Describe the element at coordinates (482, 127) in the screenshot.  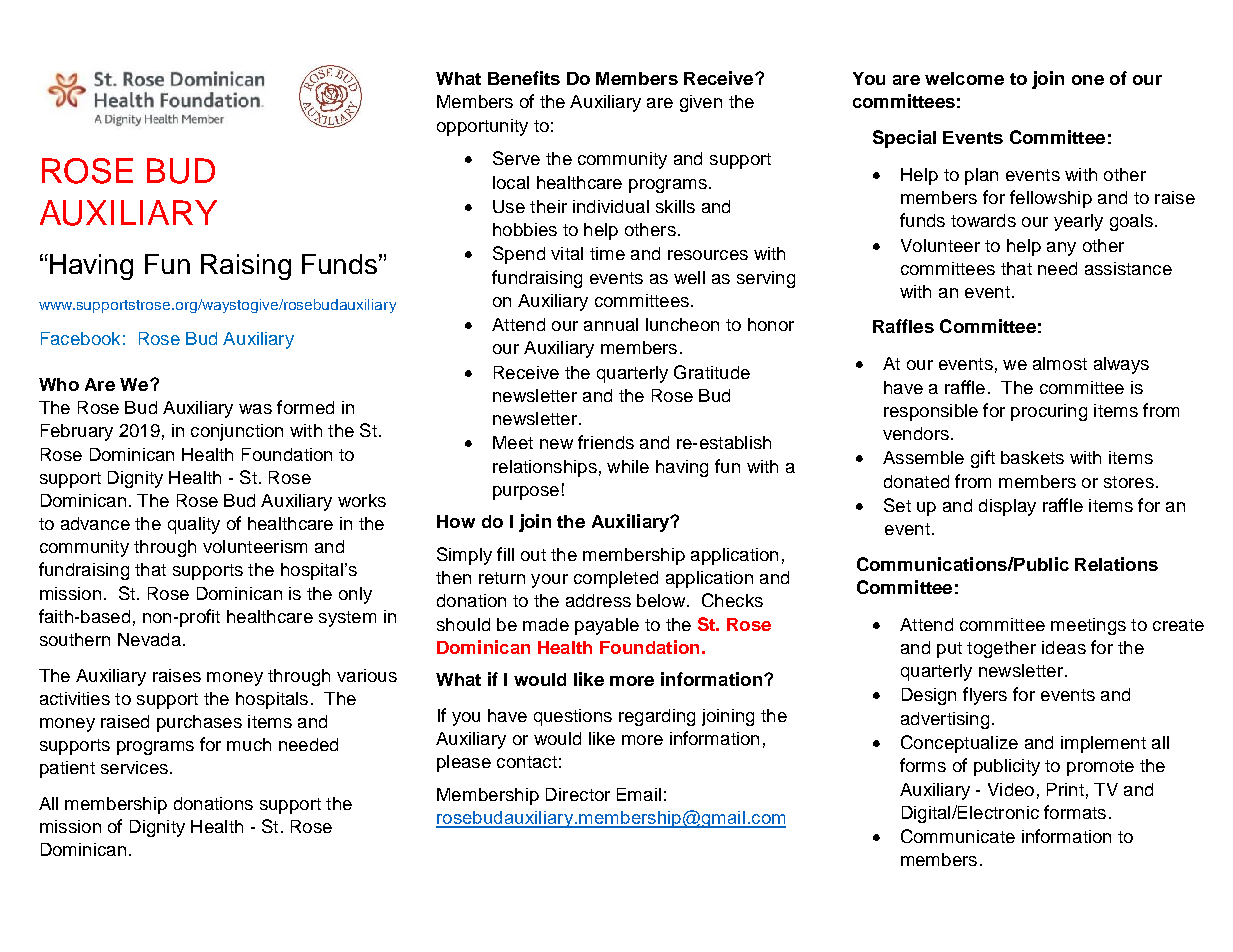
I see `opportunity` at that location.
